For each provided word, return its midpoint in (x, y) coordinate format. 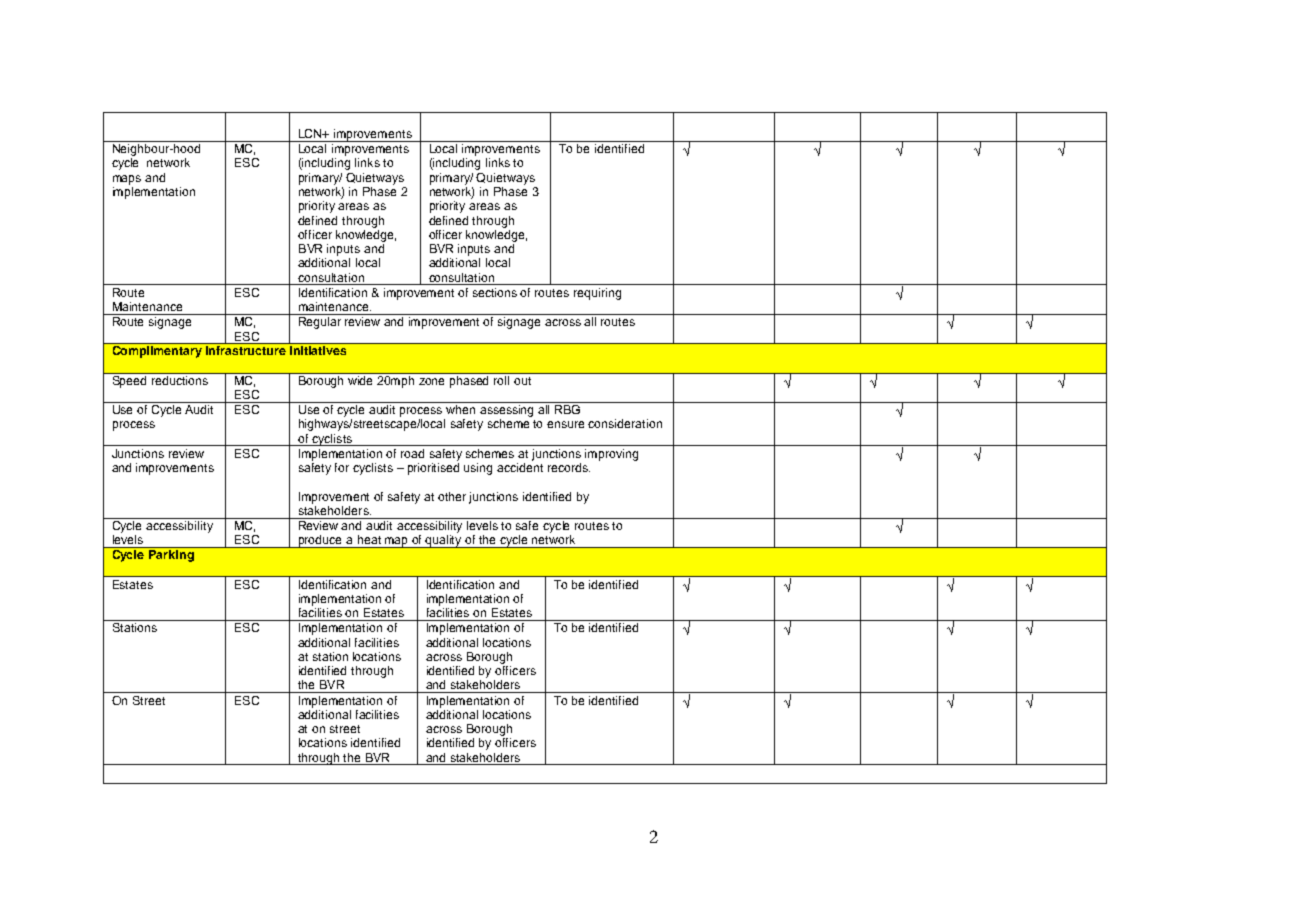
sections (495, 292)
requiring (597, 294)
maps (127, 180)
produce (321, 541)
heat (369, 539)
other (452, 496)
